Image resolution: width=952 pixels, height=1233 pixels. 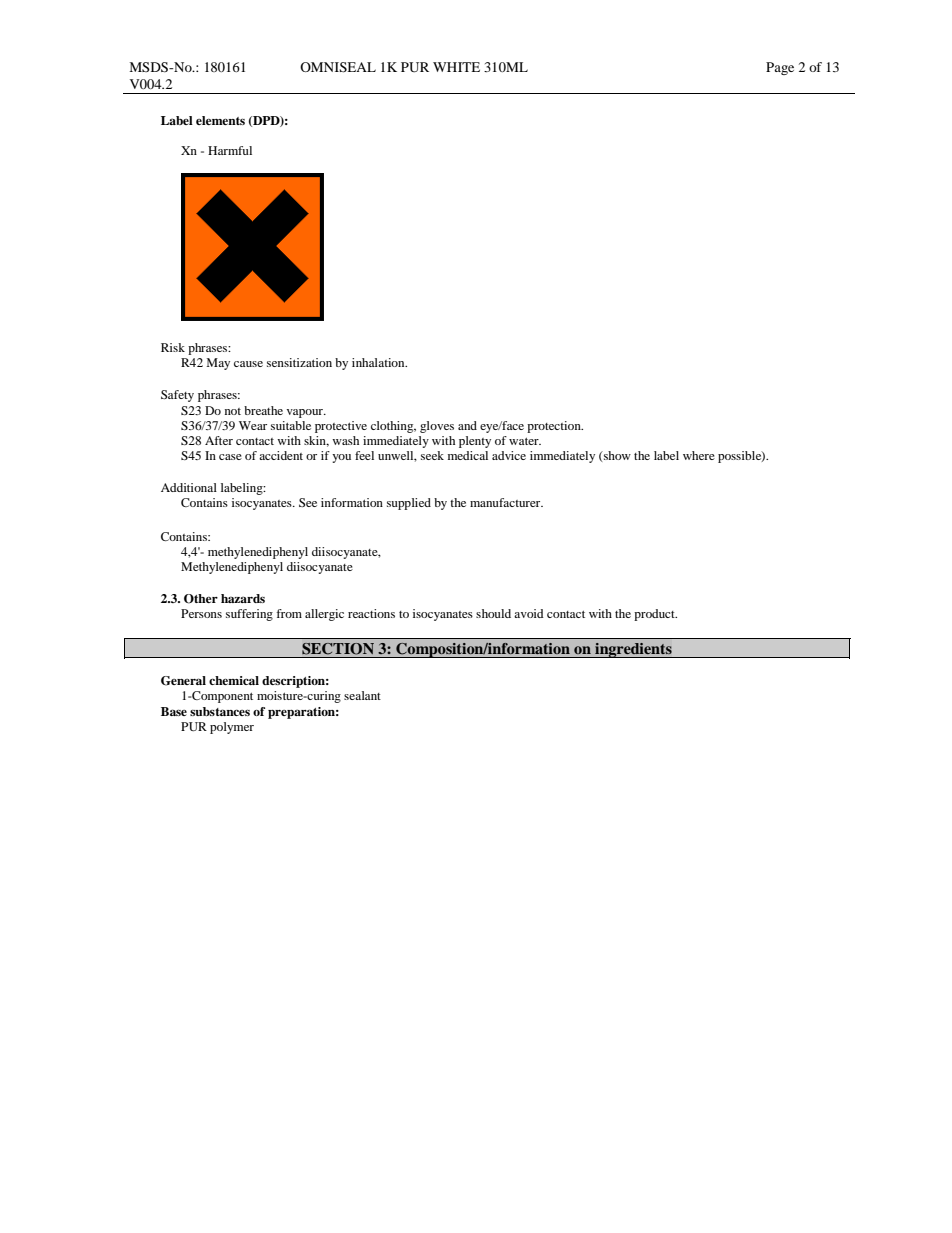 I want to click on Page, so click(x=780, y=68).
